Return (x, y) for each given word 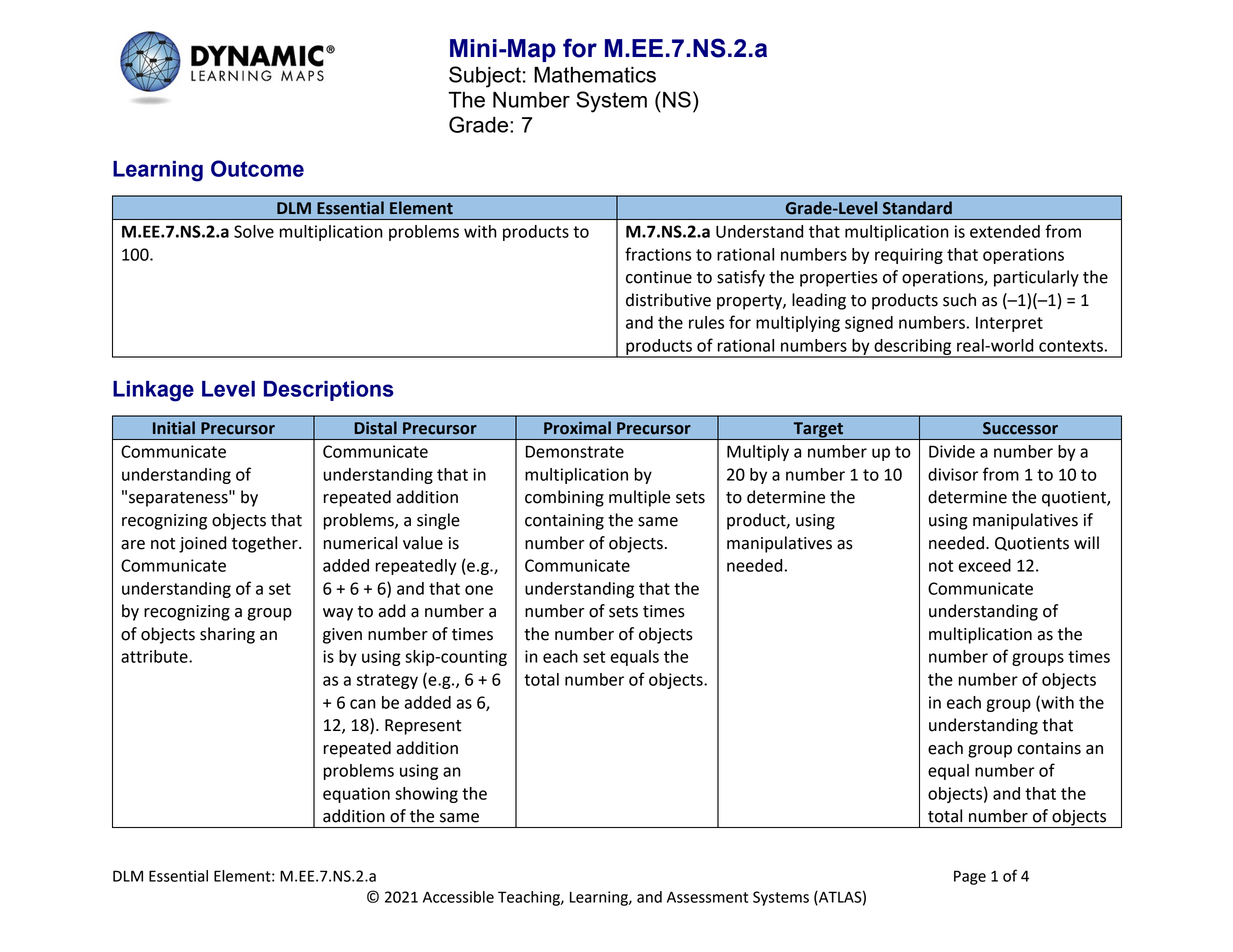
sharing (227, 635)
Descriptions (329, 391)
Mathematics (595, 74)
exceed (984, 565)
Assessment (707, 897)
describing (913, 348)
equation (356, 795)
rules (706, 322)
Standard (917, 208)
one (479, 590)
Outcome (257, 168)
